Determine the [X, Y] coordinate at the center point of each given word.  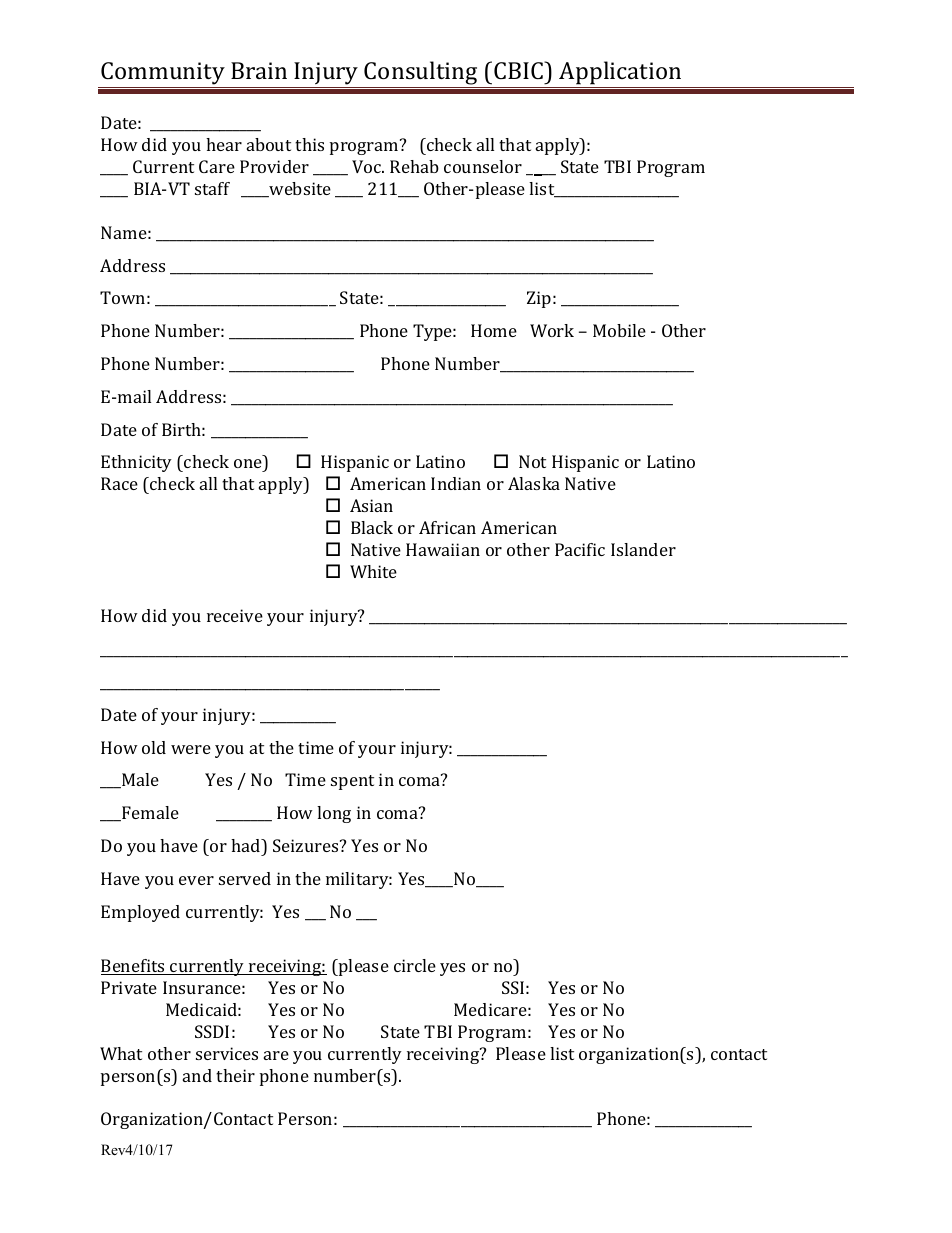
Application [620, 74]
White [373, 571]
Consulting [421, 74]
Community [163, 75]
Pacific [580, 549]
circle [415, 965]
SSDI [212, 1031]
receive [235, 615]
